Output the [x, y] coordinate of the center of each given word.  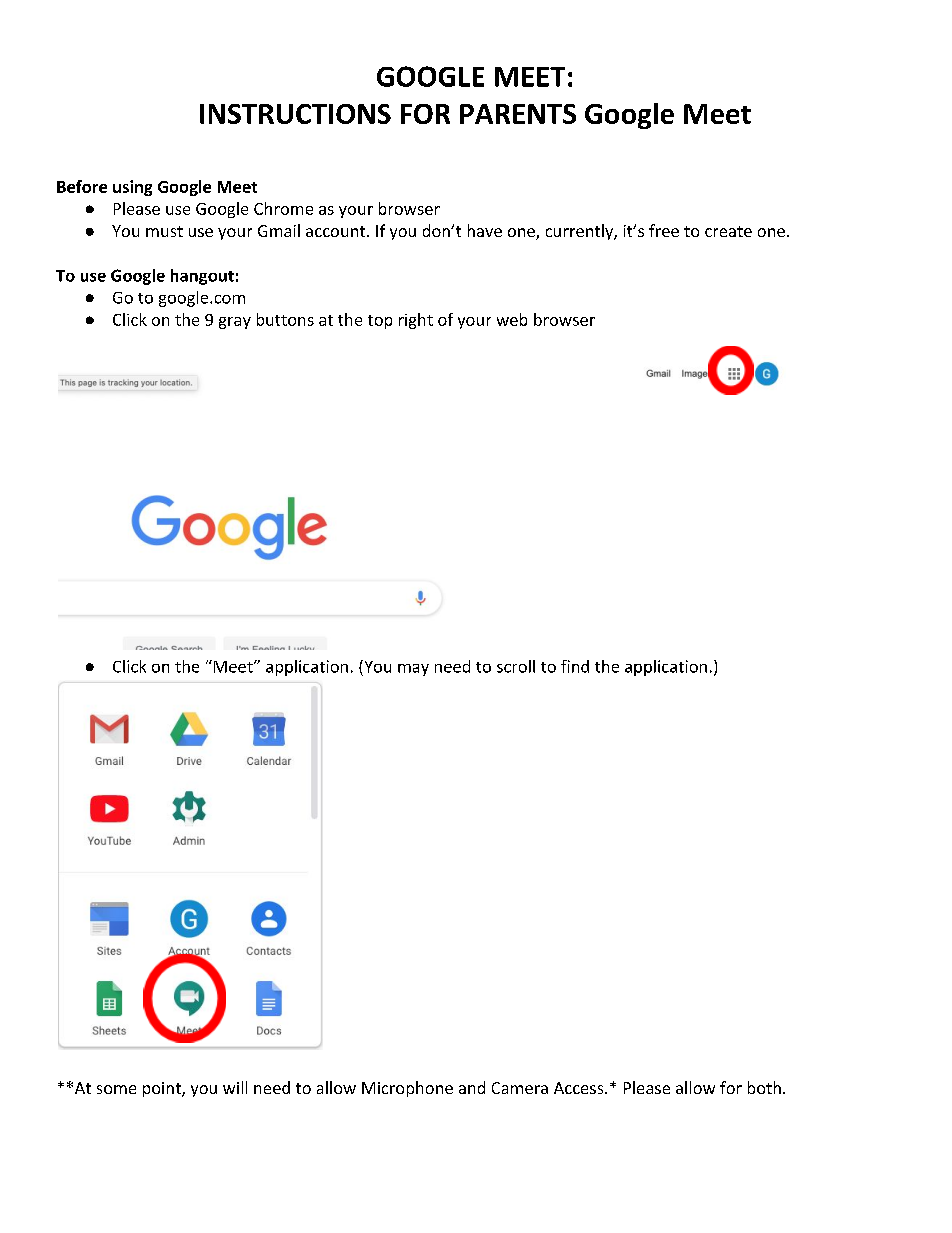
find [575, 666]
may [413, 670]
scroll [516, 666]
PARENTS [518, 114]
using [132, 188]
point [163, 1089]
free [664, 230]
